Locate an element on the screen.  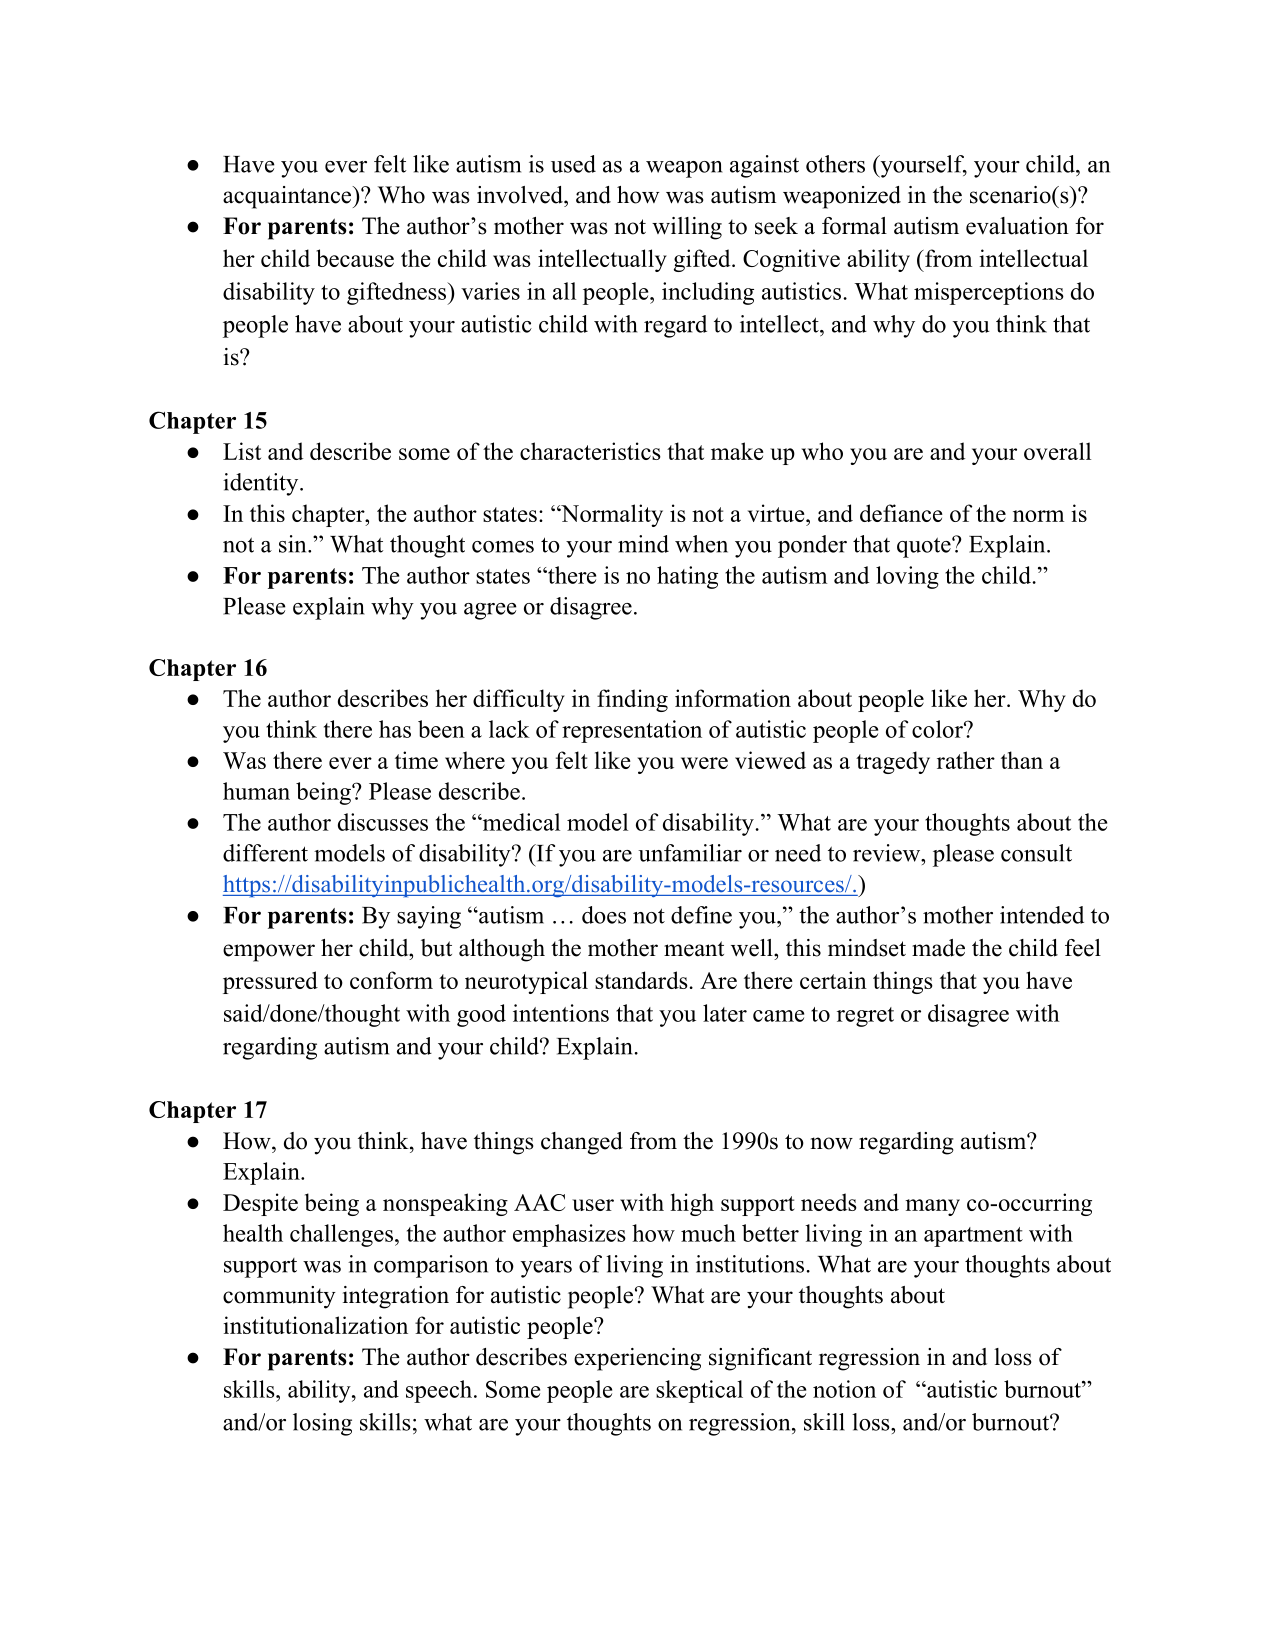
notion is located at coordinates (844, 1389).
